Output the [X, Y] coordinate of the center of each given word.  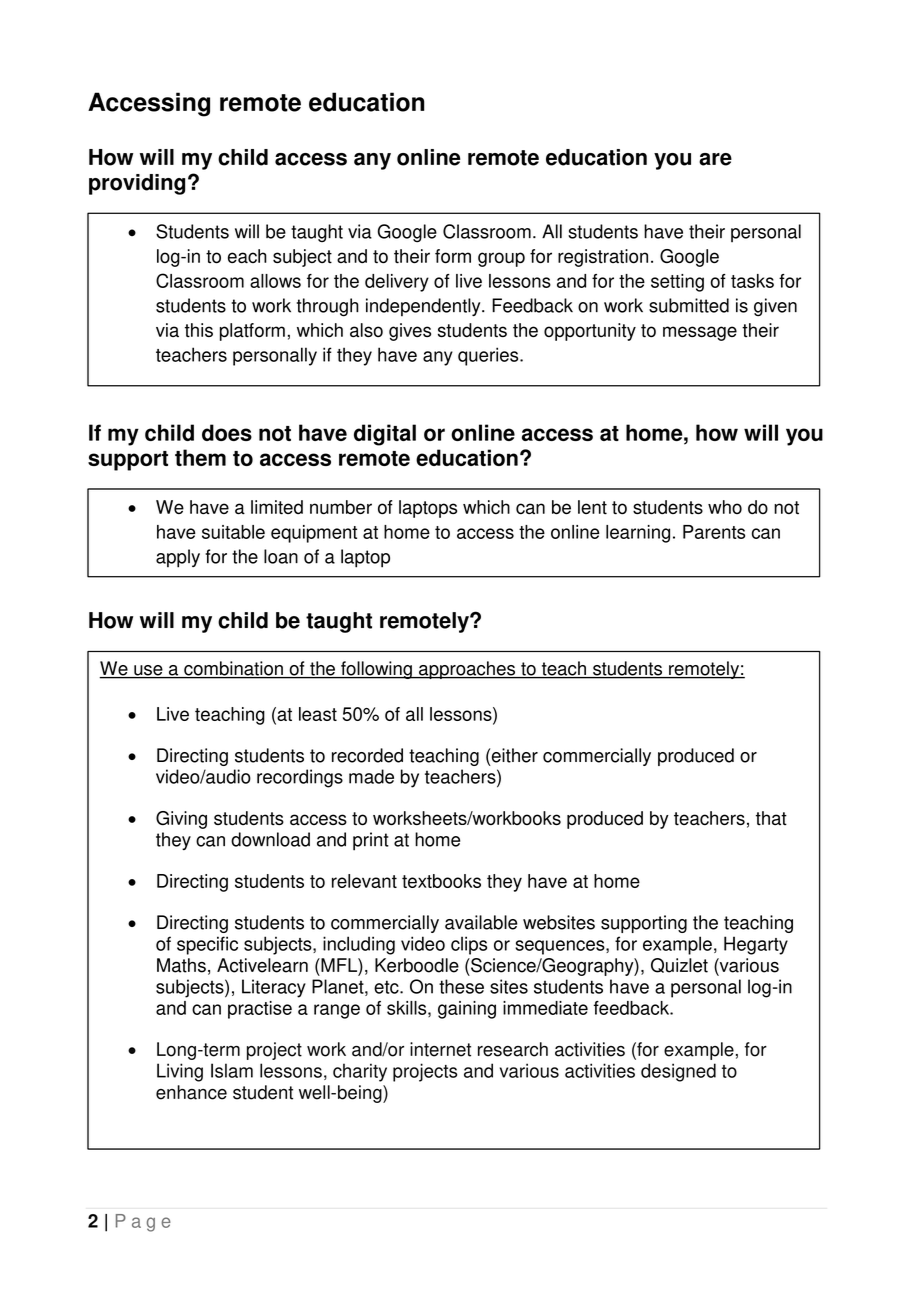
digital [385, 435]
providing [137, 184]
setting [677, 283]
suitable [233, 532]
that [771, 818]
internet [440, 1049]
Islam [232, 1070]
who [725, 507]
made [371, 776]
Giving [181, 820]
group [501, 259]
